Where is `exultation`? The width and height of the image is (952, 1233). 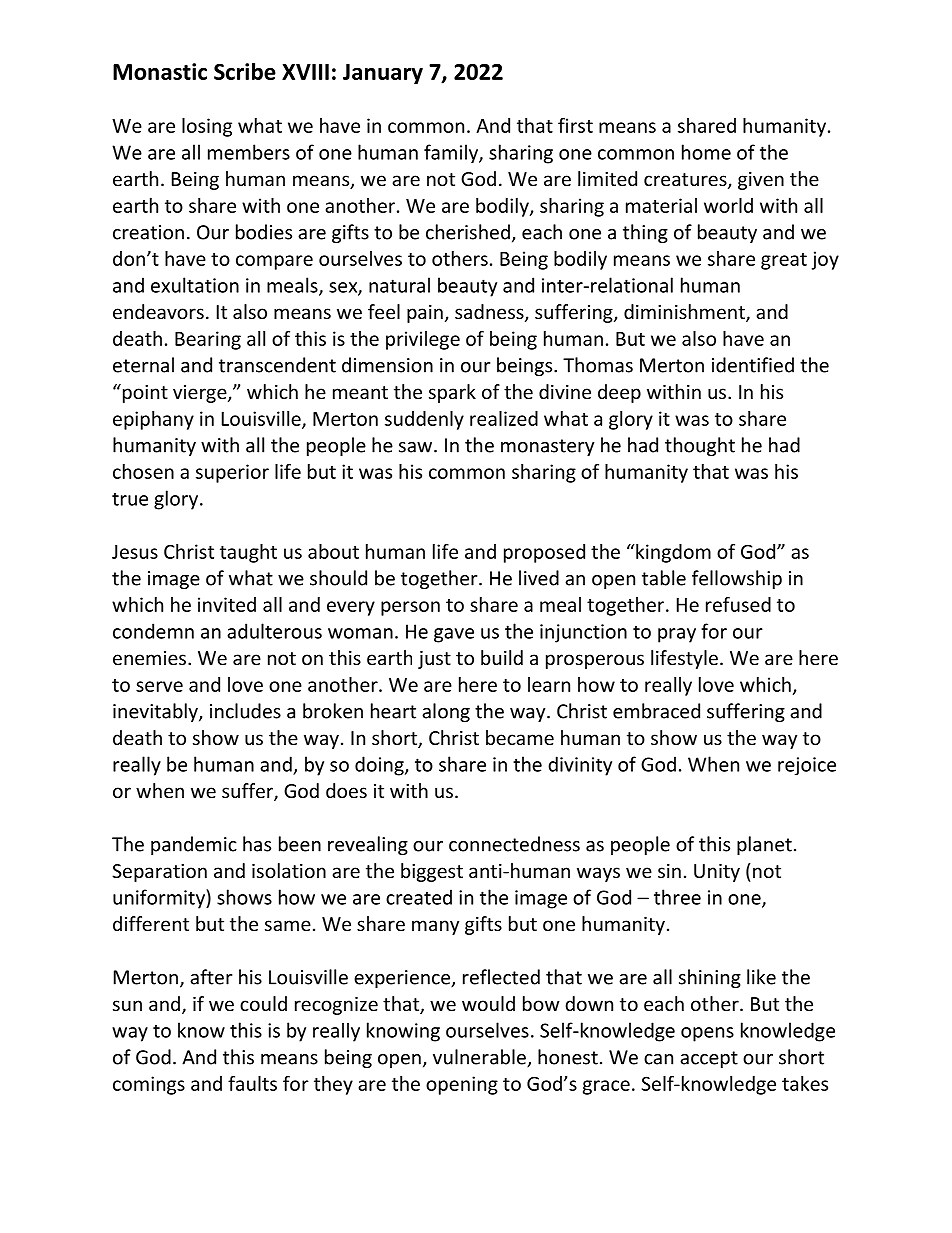 exultation is located at coordinates (195, 285).
